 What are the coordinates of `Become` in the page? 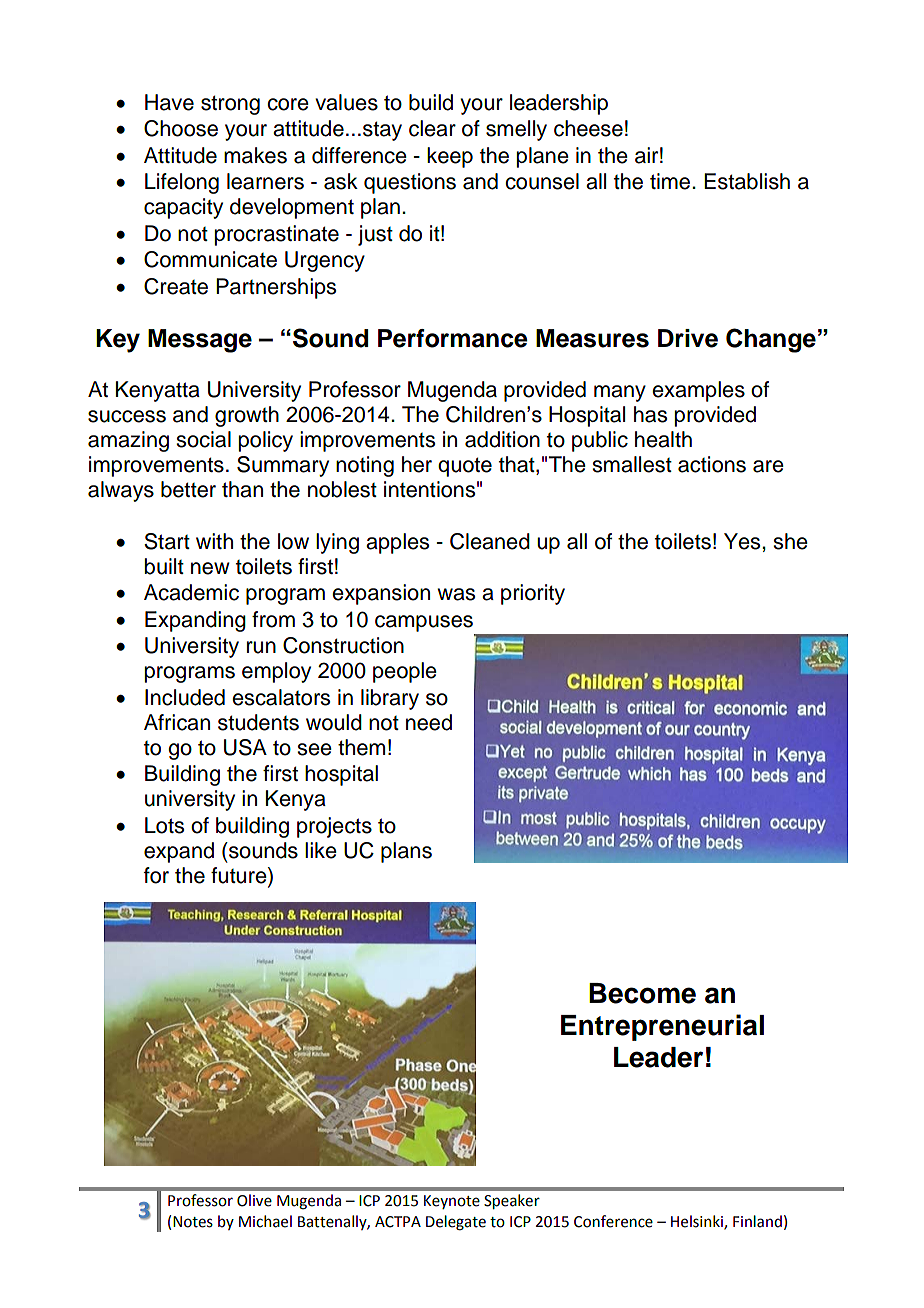 It's located at (642, 993).
